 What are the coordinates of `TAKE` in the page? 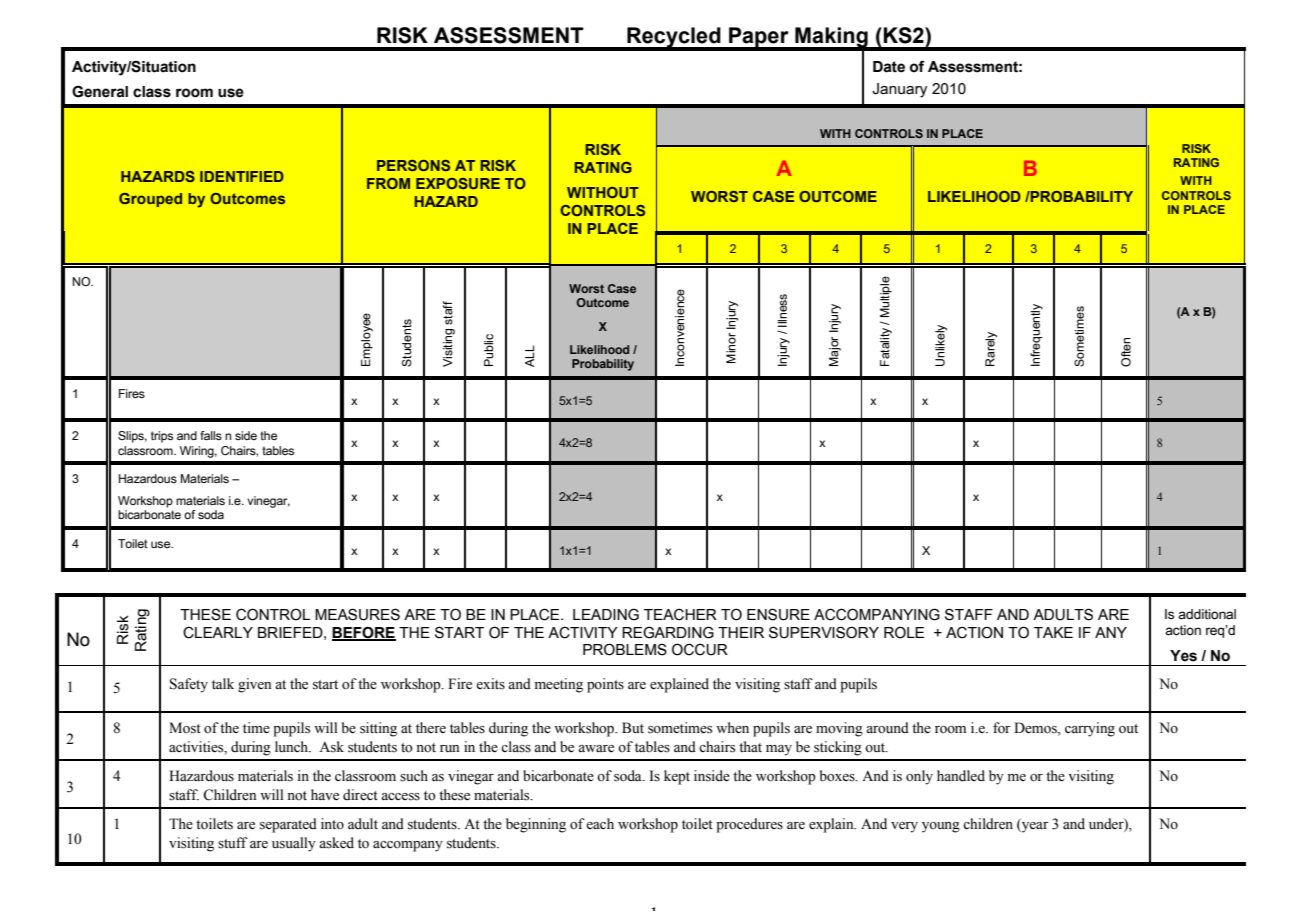 It's located at (1053, 632).
